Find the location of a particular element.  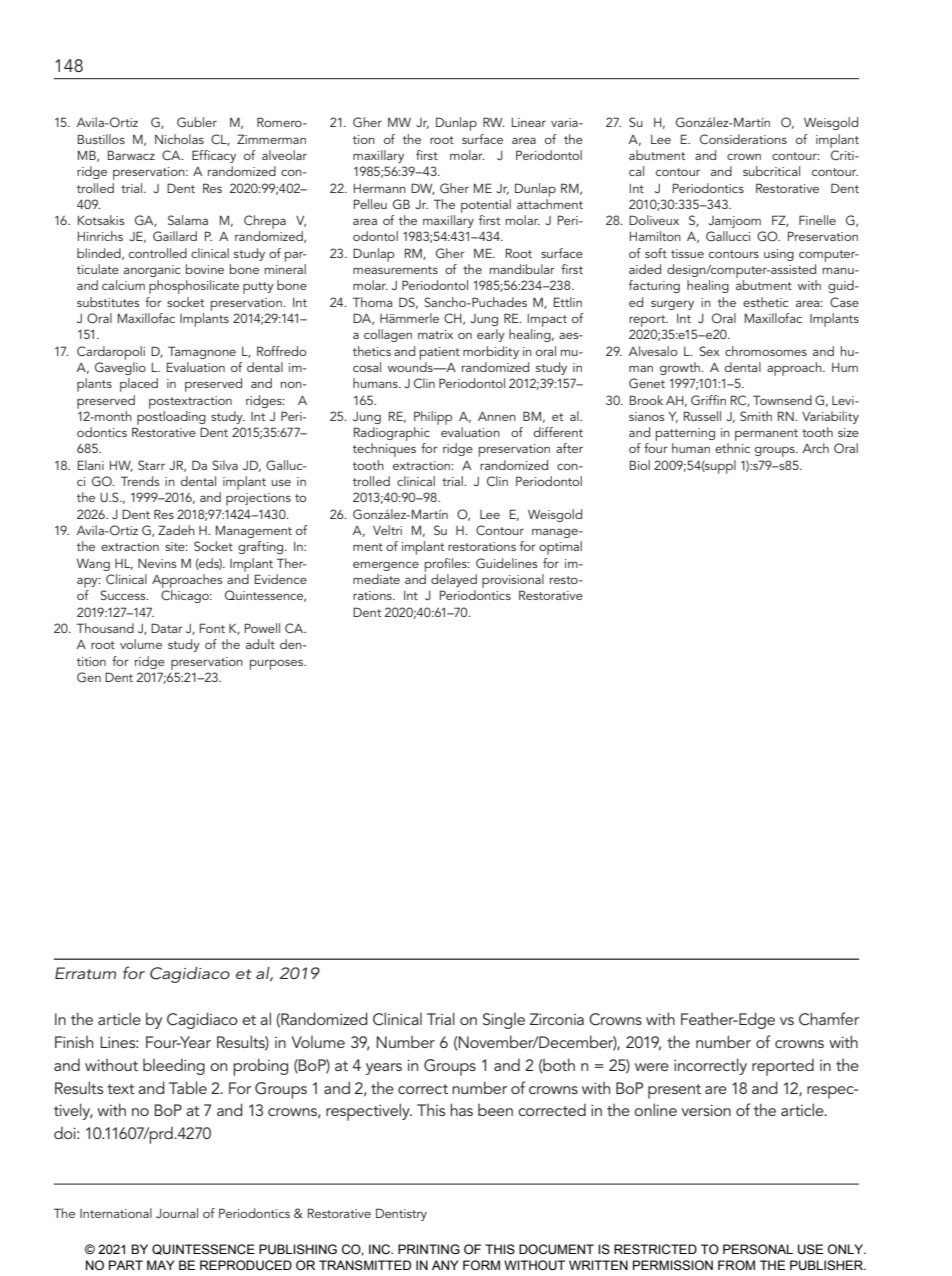

using is located at coordinates (779, 255).
